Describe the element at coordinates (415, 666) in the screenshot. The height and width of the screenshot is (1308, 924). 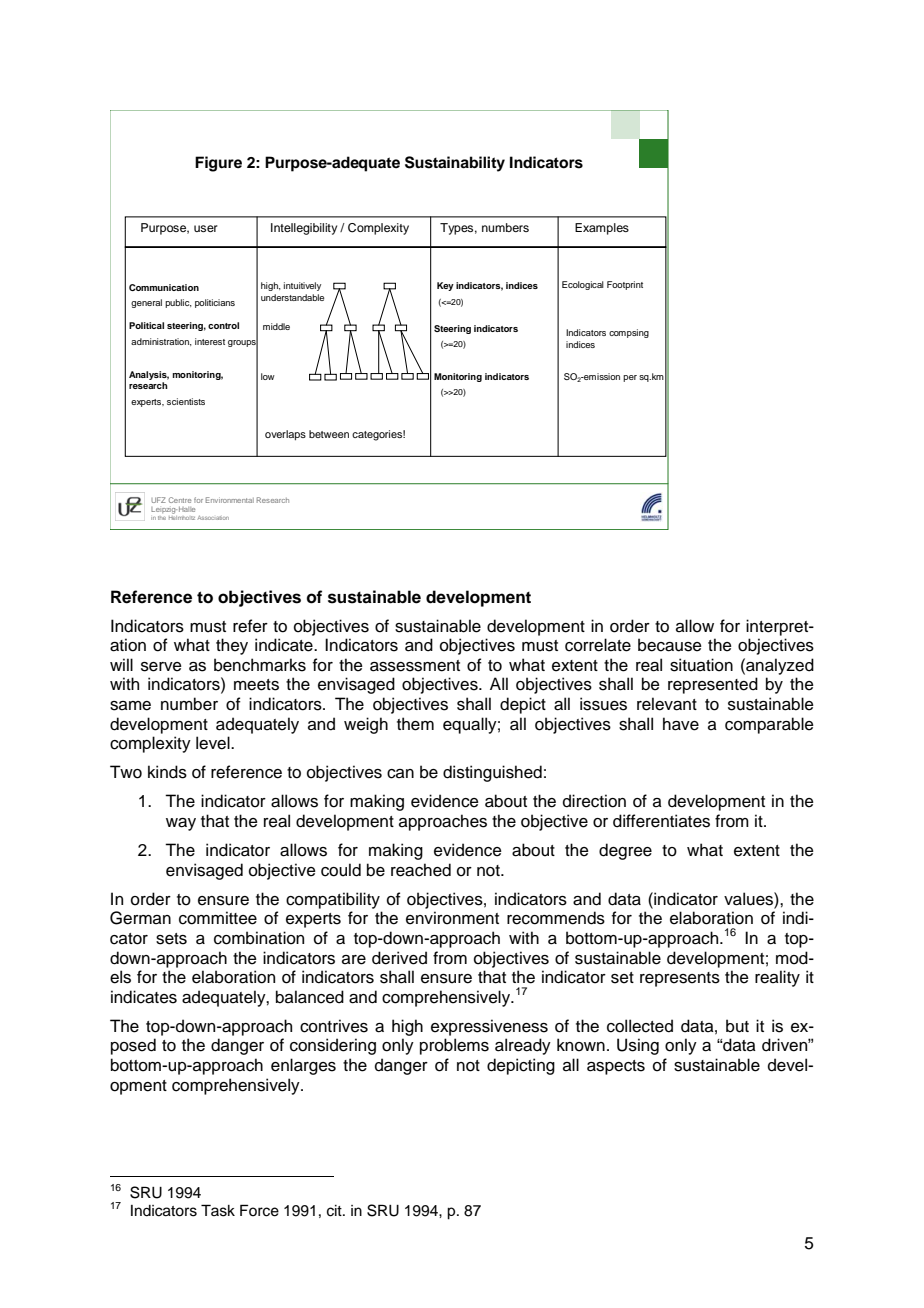
I see `assessment` at that location.
